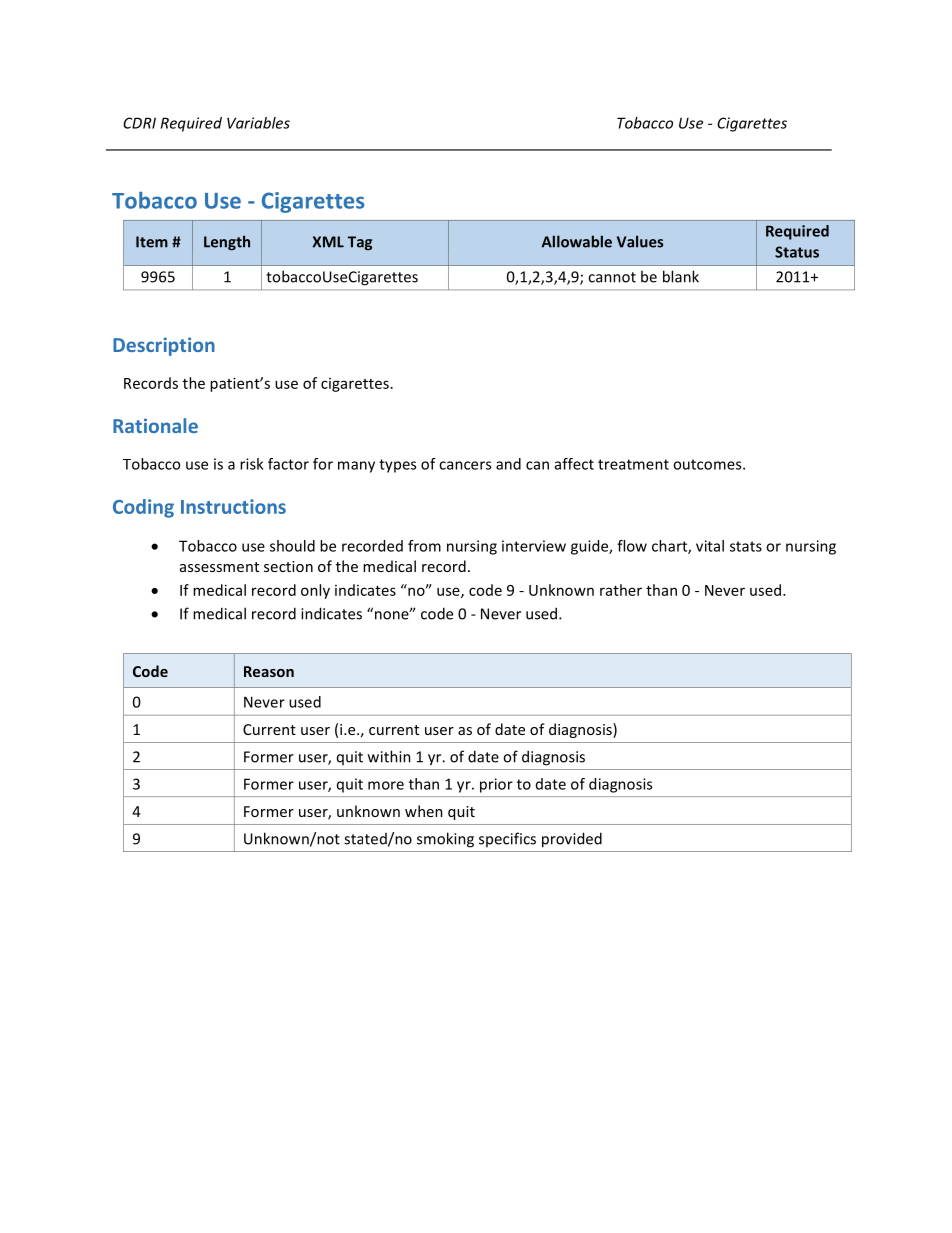  I want to click on Variables, so click(258, 123).
